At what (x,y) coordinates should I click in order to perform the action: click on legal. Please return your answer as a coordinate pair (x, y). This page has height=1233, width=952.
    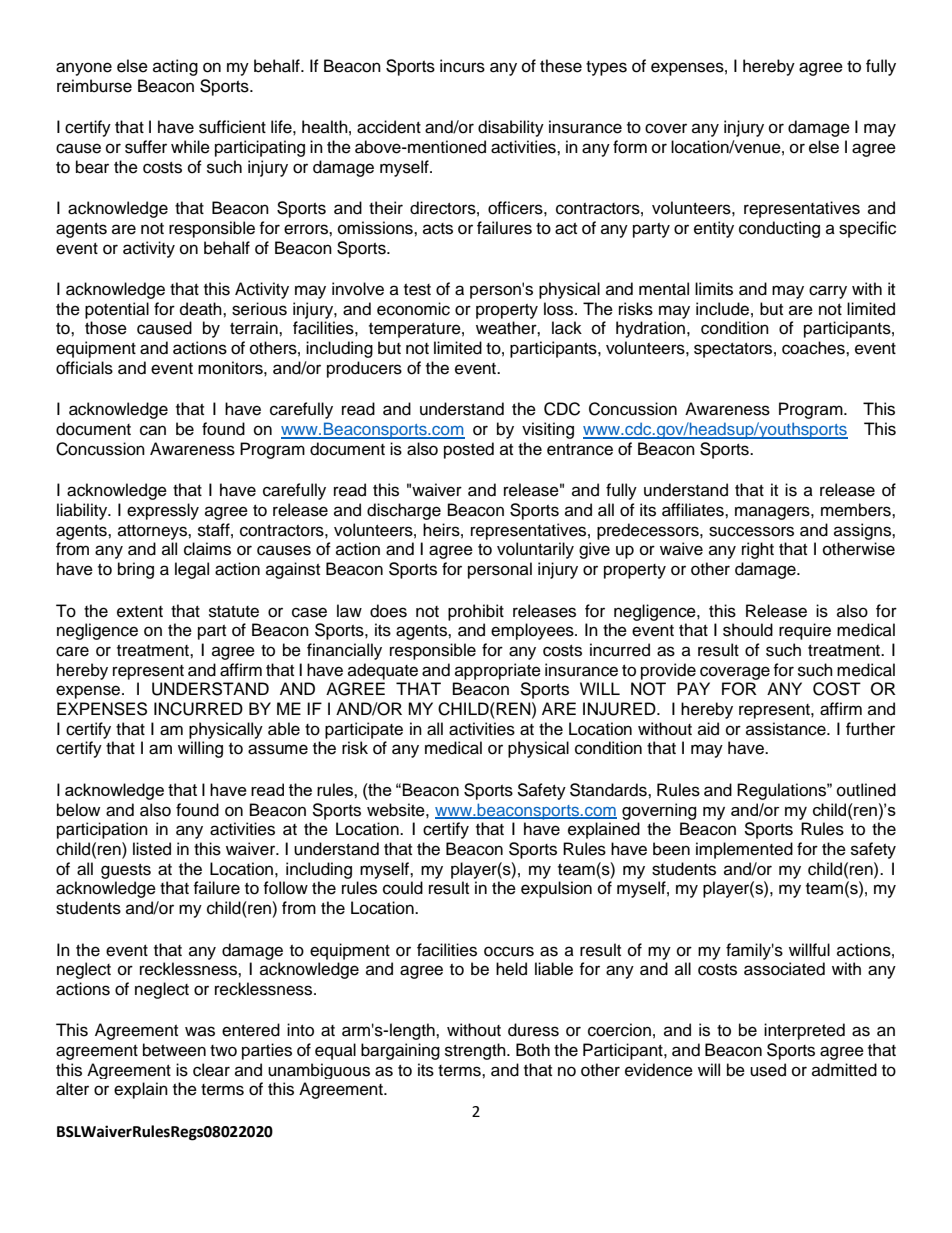
    Looking at the image, I should click on (192, 570).
